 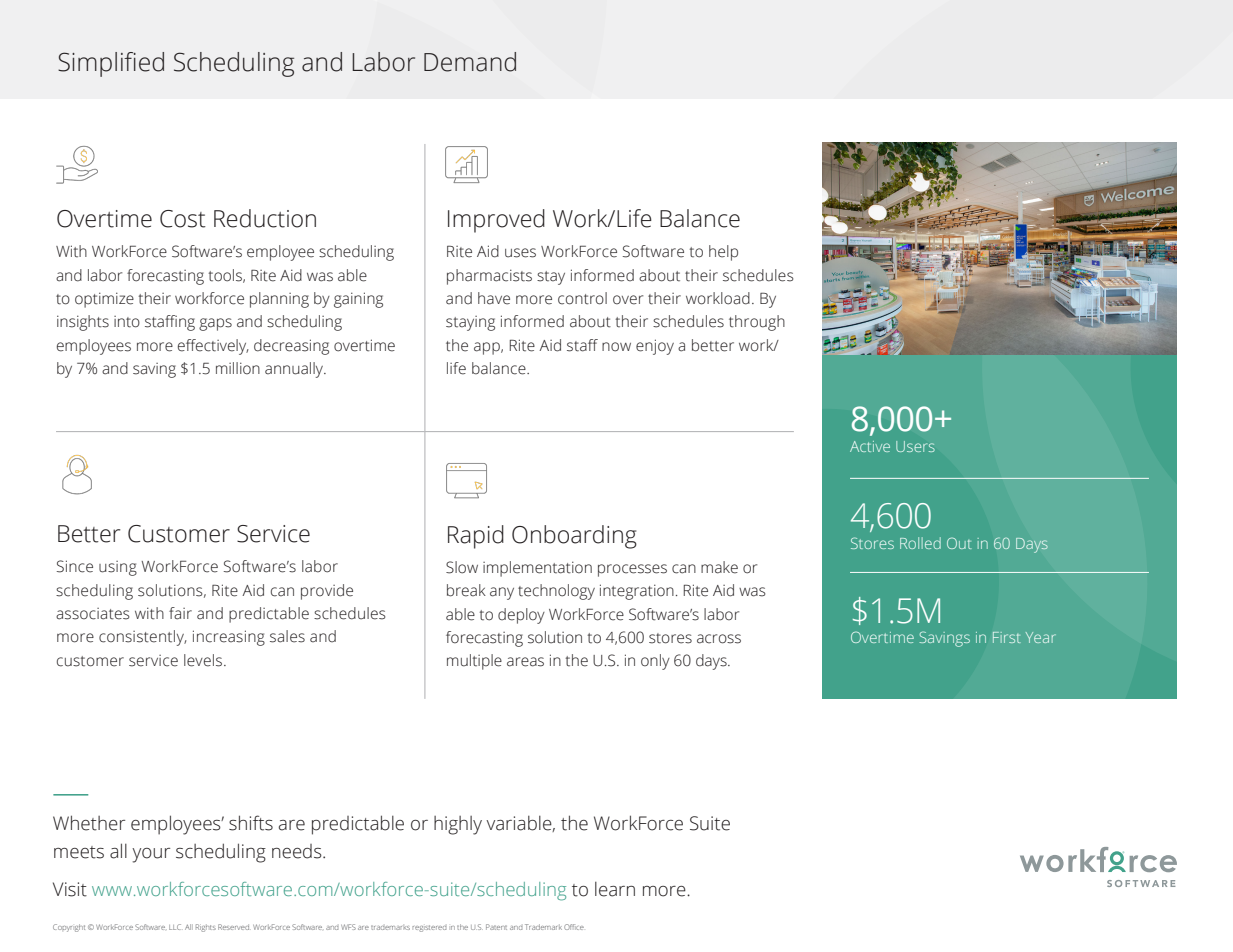 I want to click on Office, so click(x=574, y=927).
